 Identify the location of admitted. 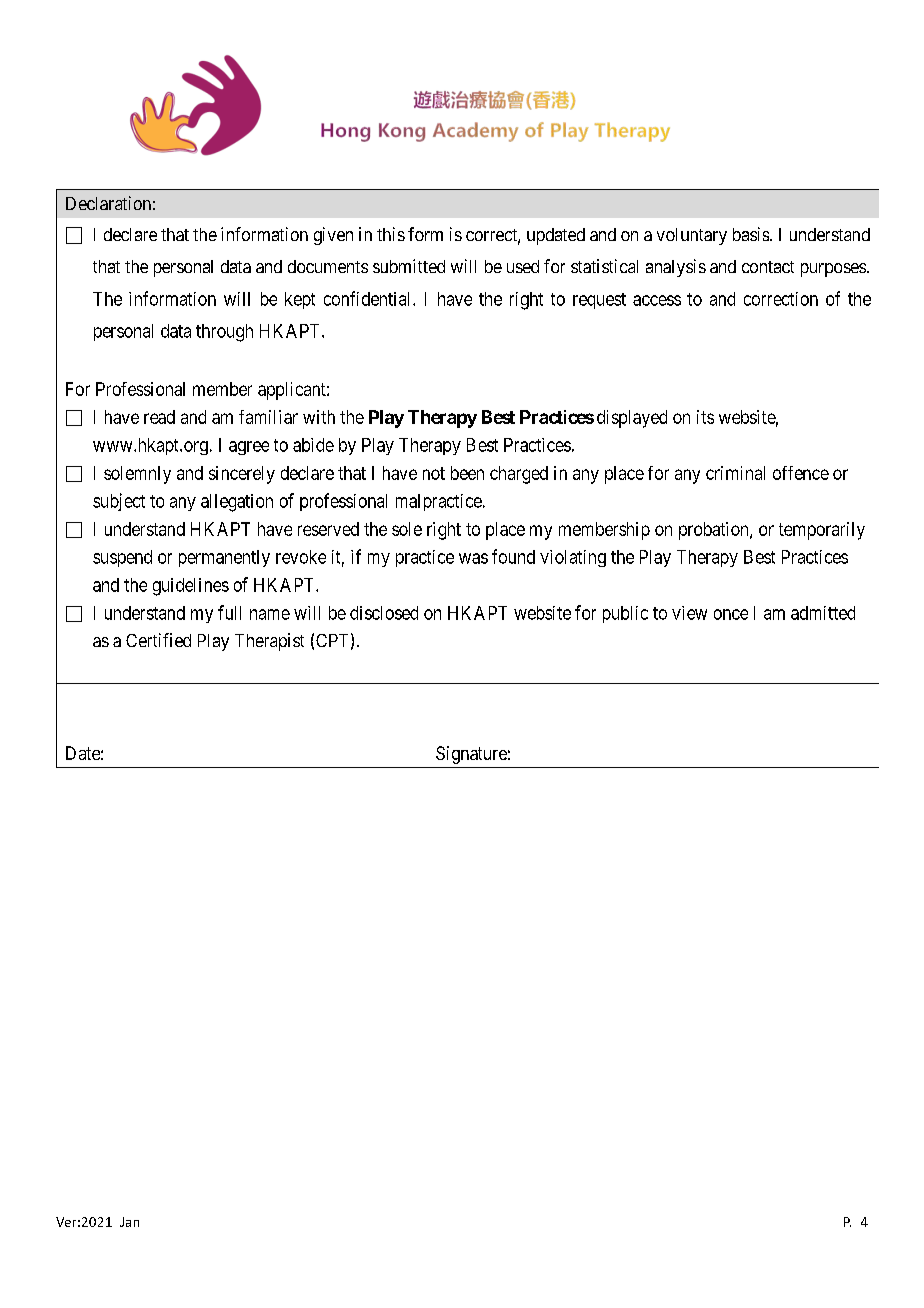
(823, 613).
